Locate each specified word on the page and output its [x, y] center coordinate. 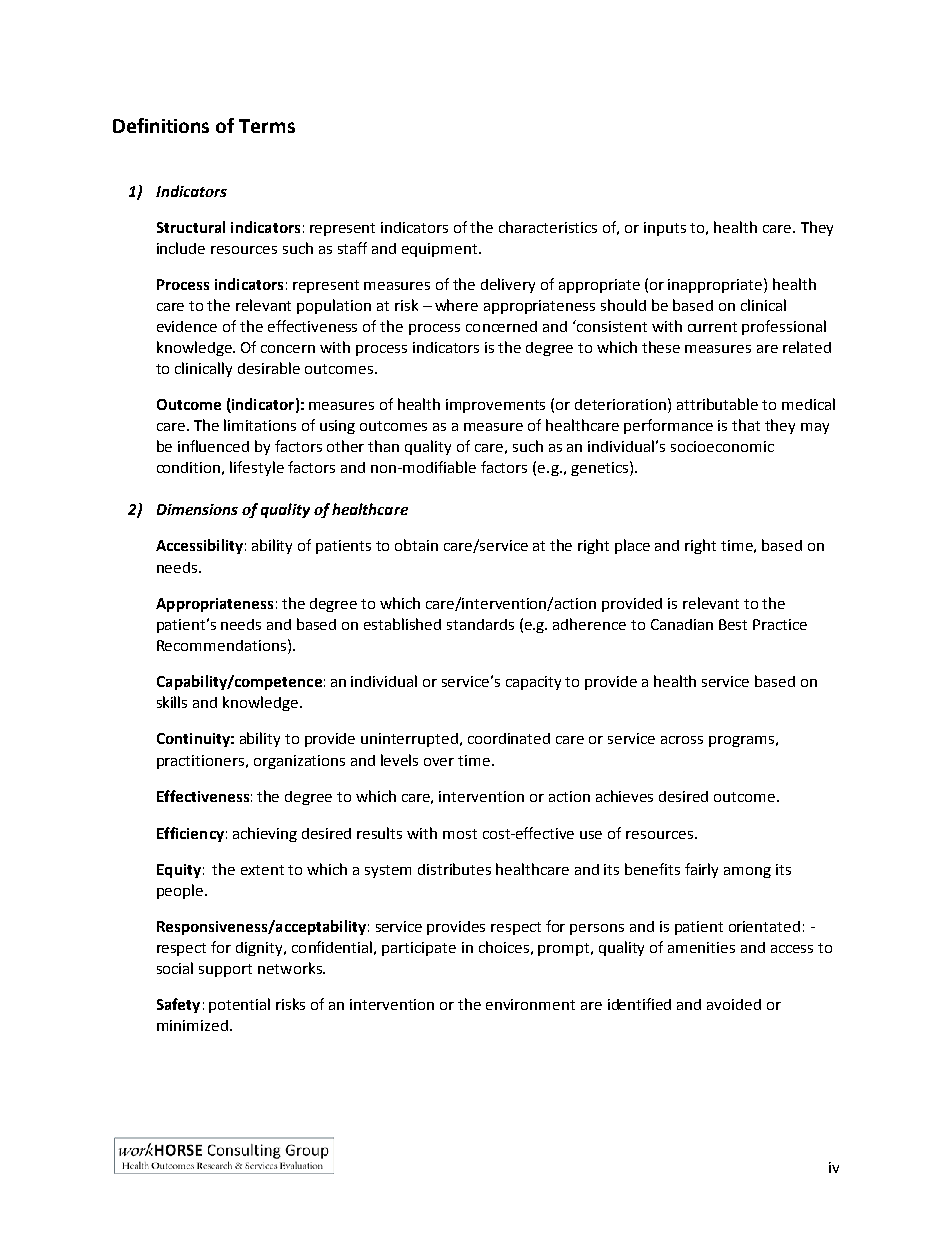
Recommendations [221, 645]
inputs [665, 229]
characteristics [548, 227]
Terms [267, 126]
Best [733, 624]
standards [480, 624]
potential [239, 1005]
